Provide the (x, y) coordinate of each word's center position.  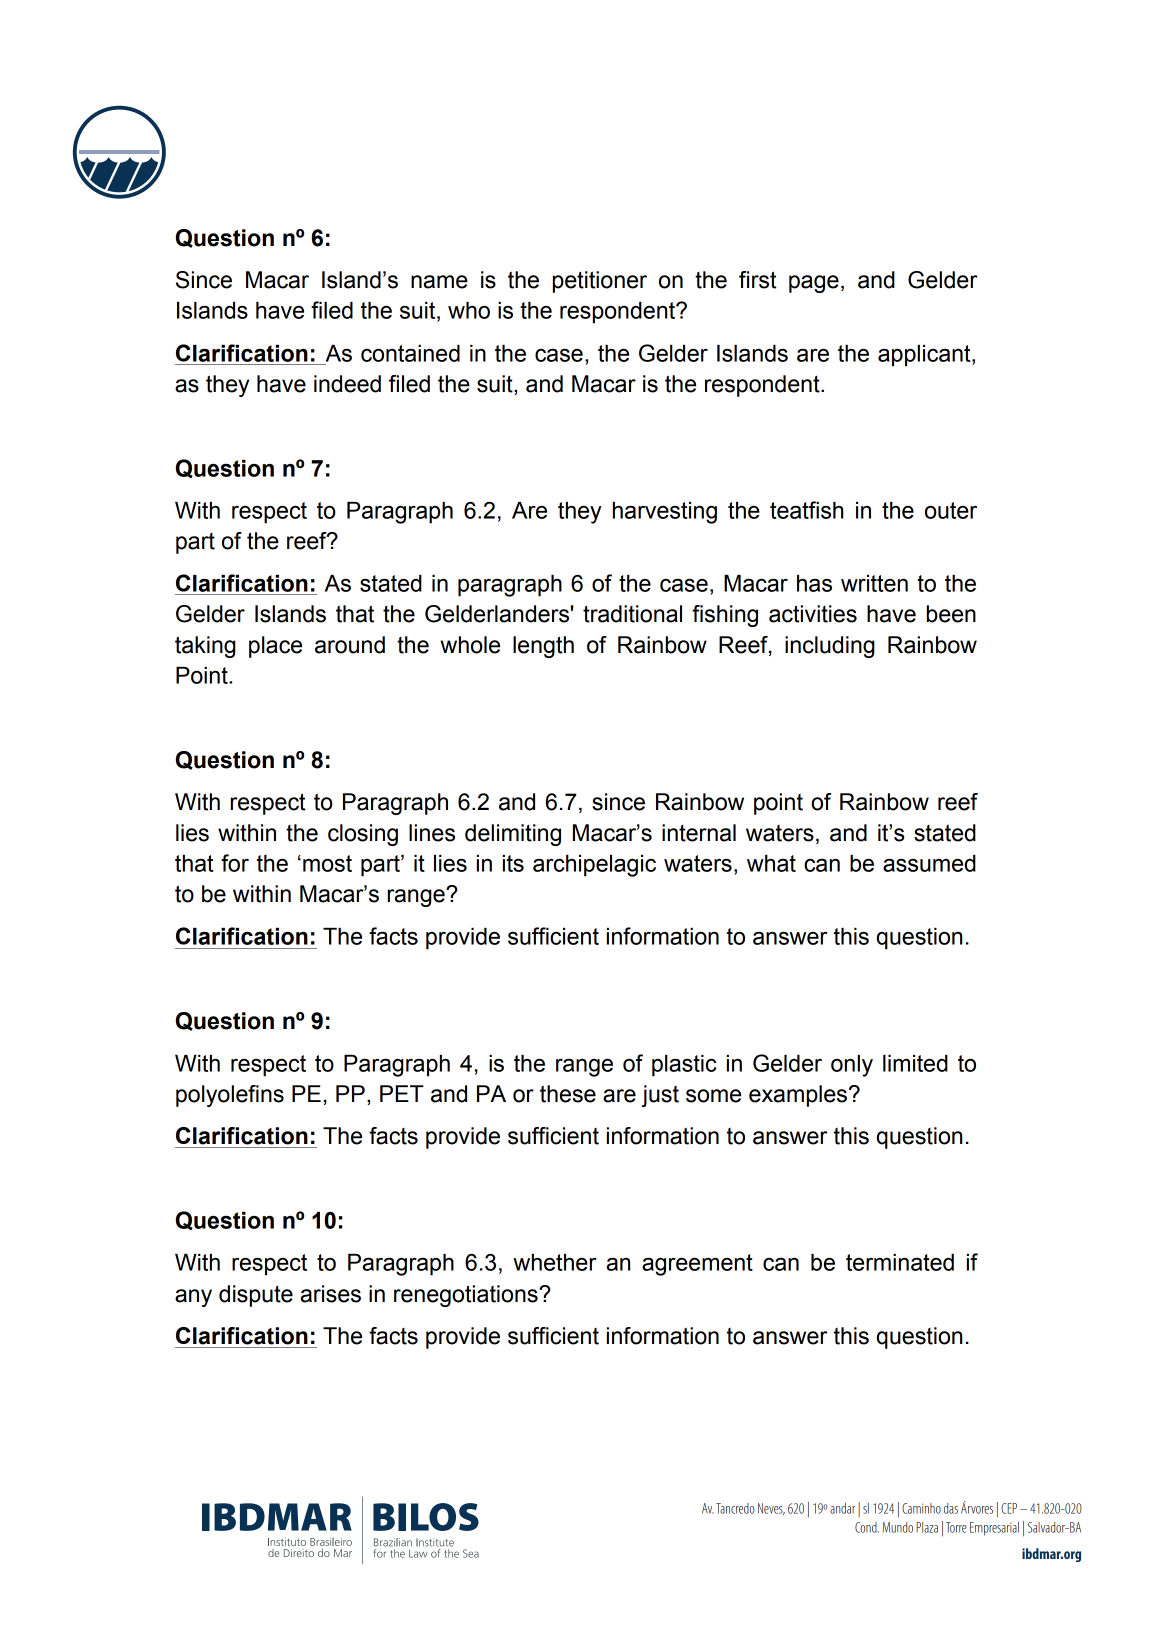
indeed (347, 384)
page (814, 284)
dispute (256, 1296)
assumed (929, 863)
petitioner (600, 282)
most (327, 863)
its (513, 863)
